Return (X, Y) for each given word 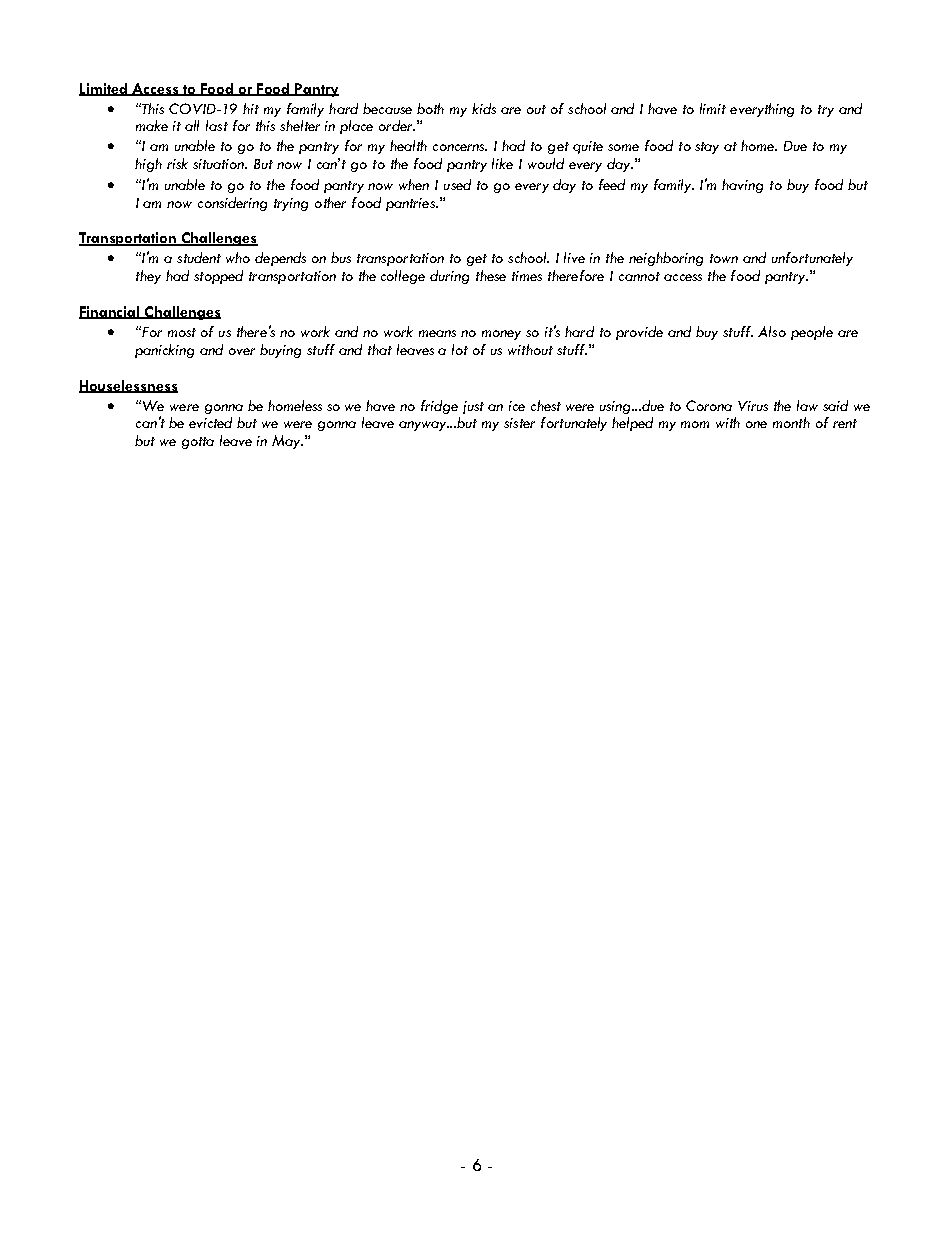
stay (707, 148)
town (724, 258)
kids (484, 108)
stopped (218, 277)
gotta (198, 443)
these (491, 275)
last (217, 125)
